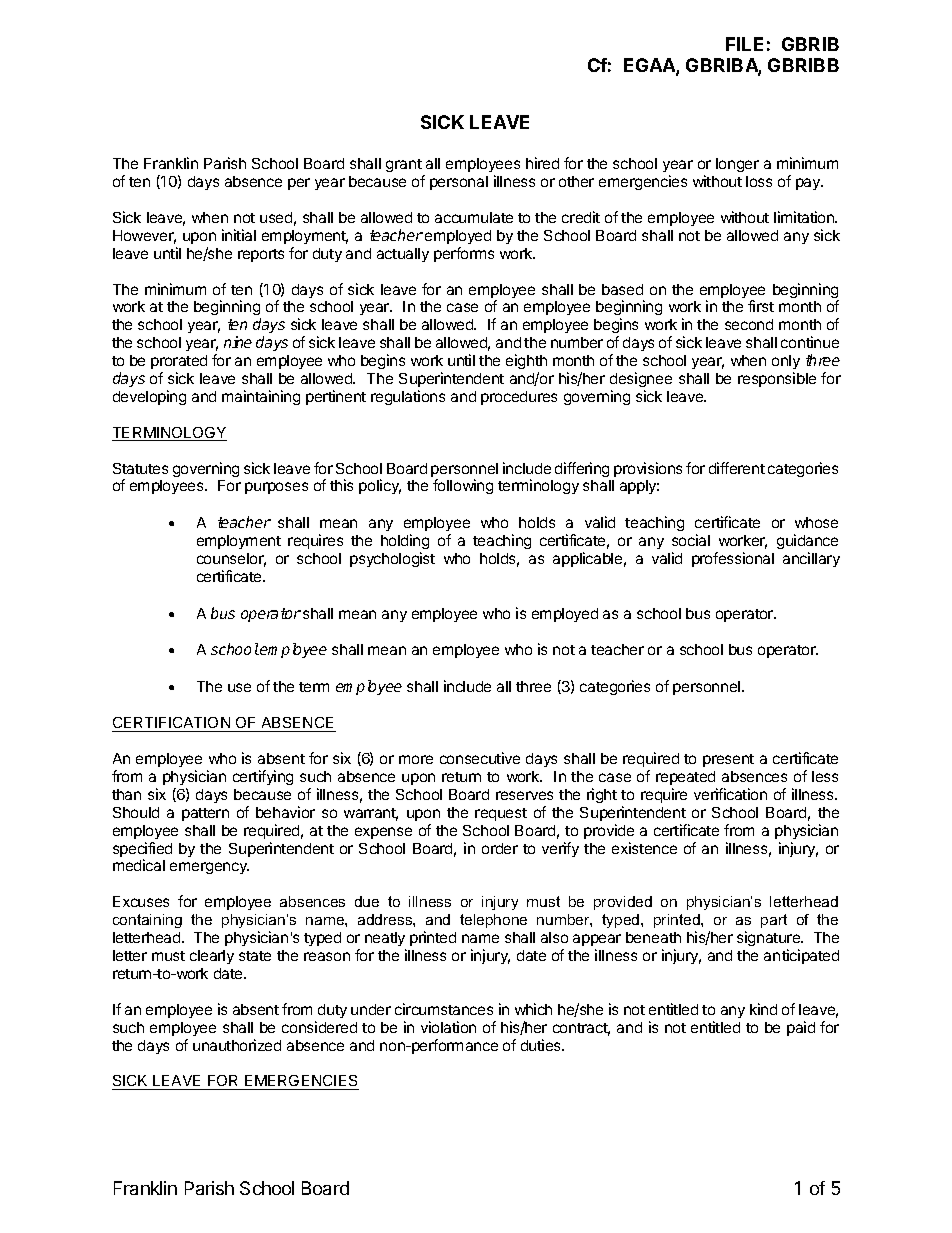  What do you see at coordinates (733, 559) in the image?
I see `professional` at bounding box center [733, 559].
